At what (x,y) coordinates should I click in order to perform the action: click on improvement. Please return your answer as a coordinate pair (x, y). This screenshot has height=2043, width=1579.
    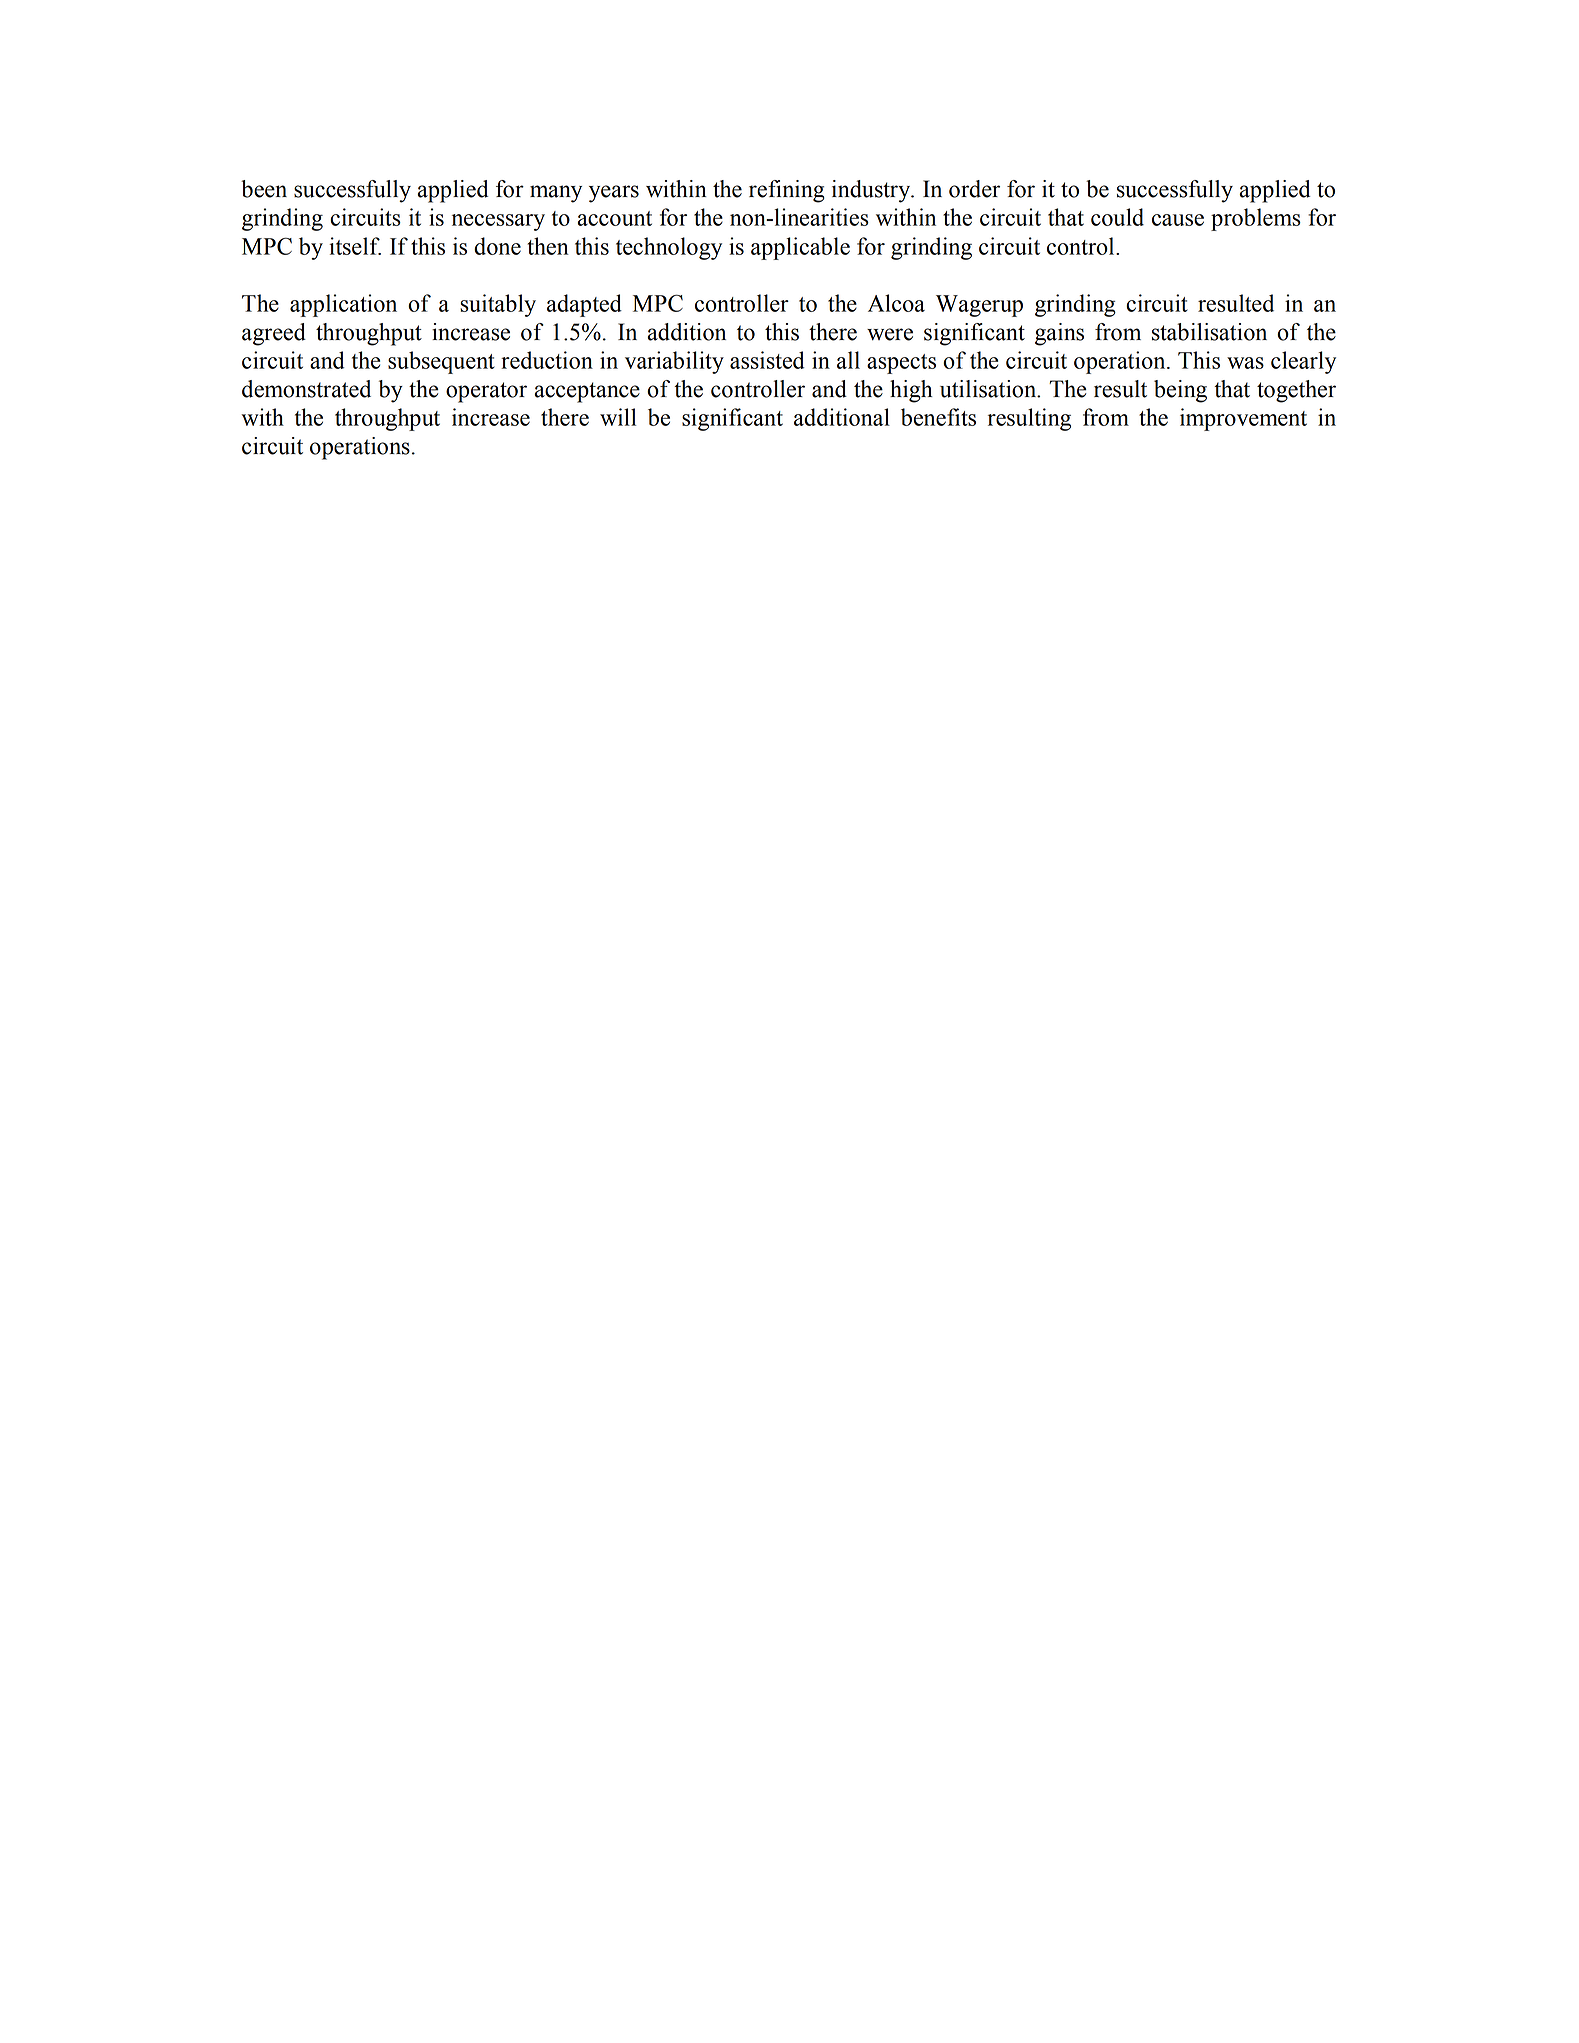
    Looking at the image, I should click on (1243, 419).
